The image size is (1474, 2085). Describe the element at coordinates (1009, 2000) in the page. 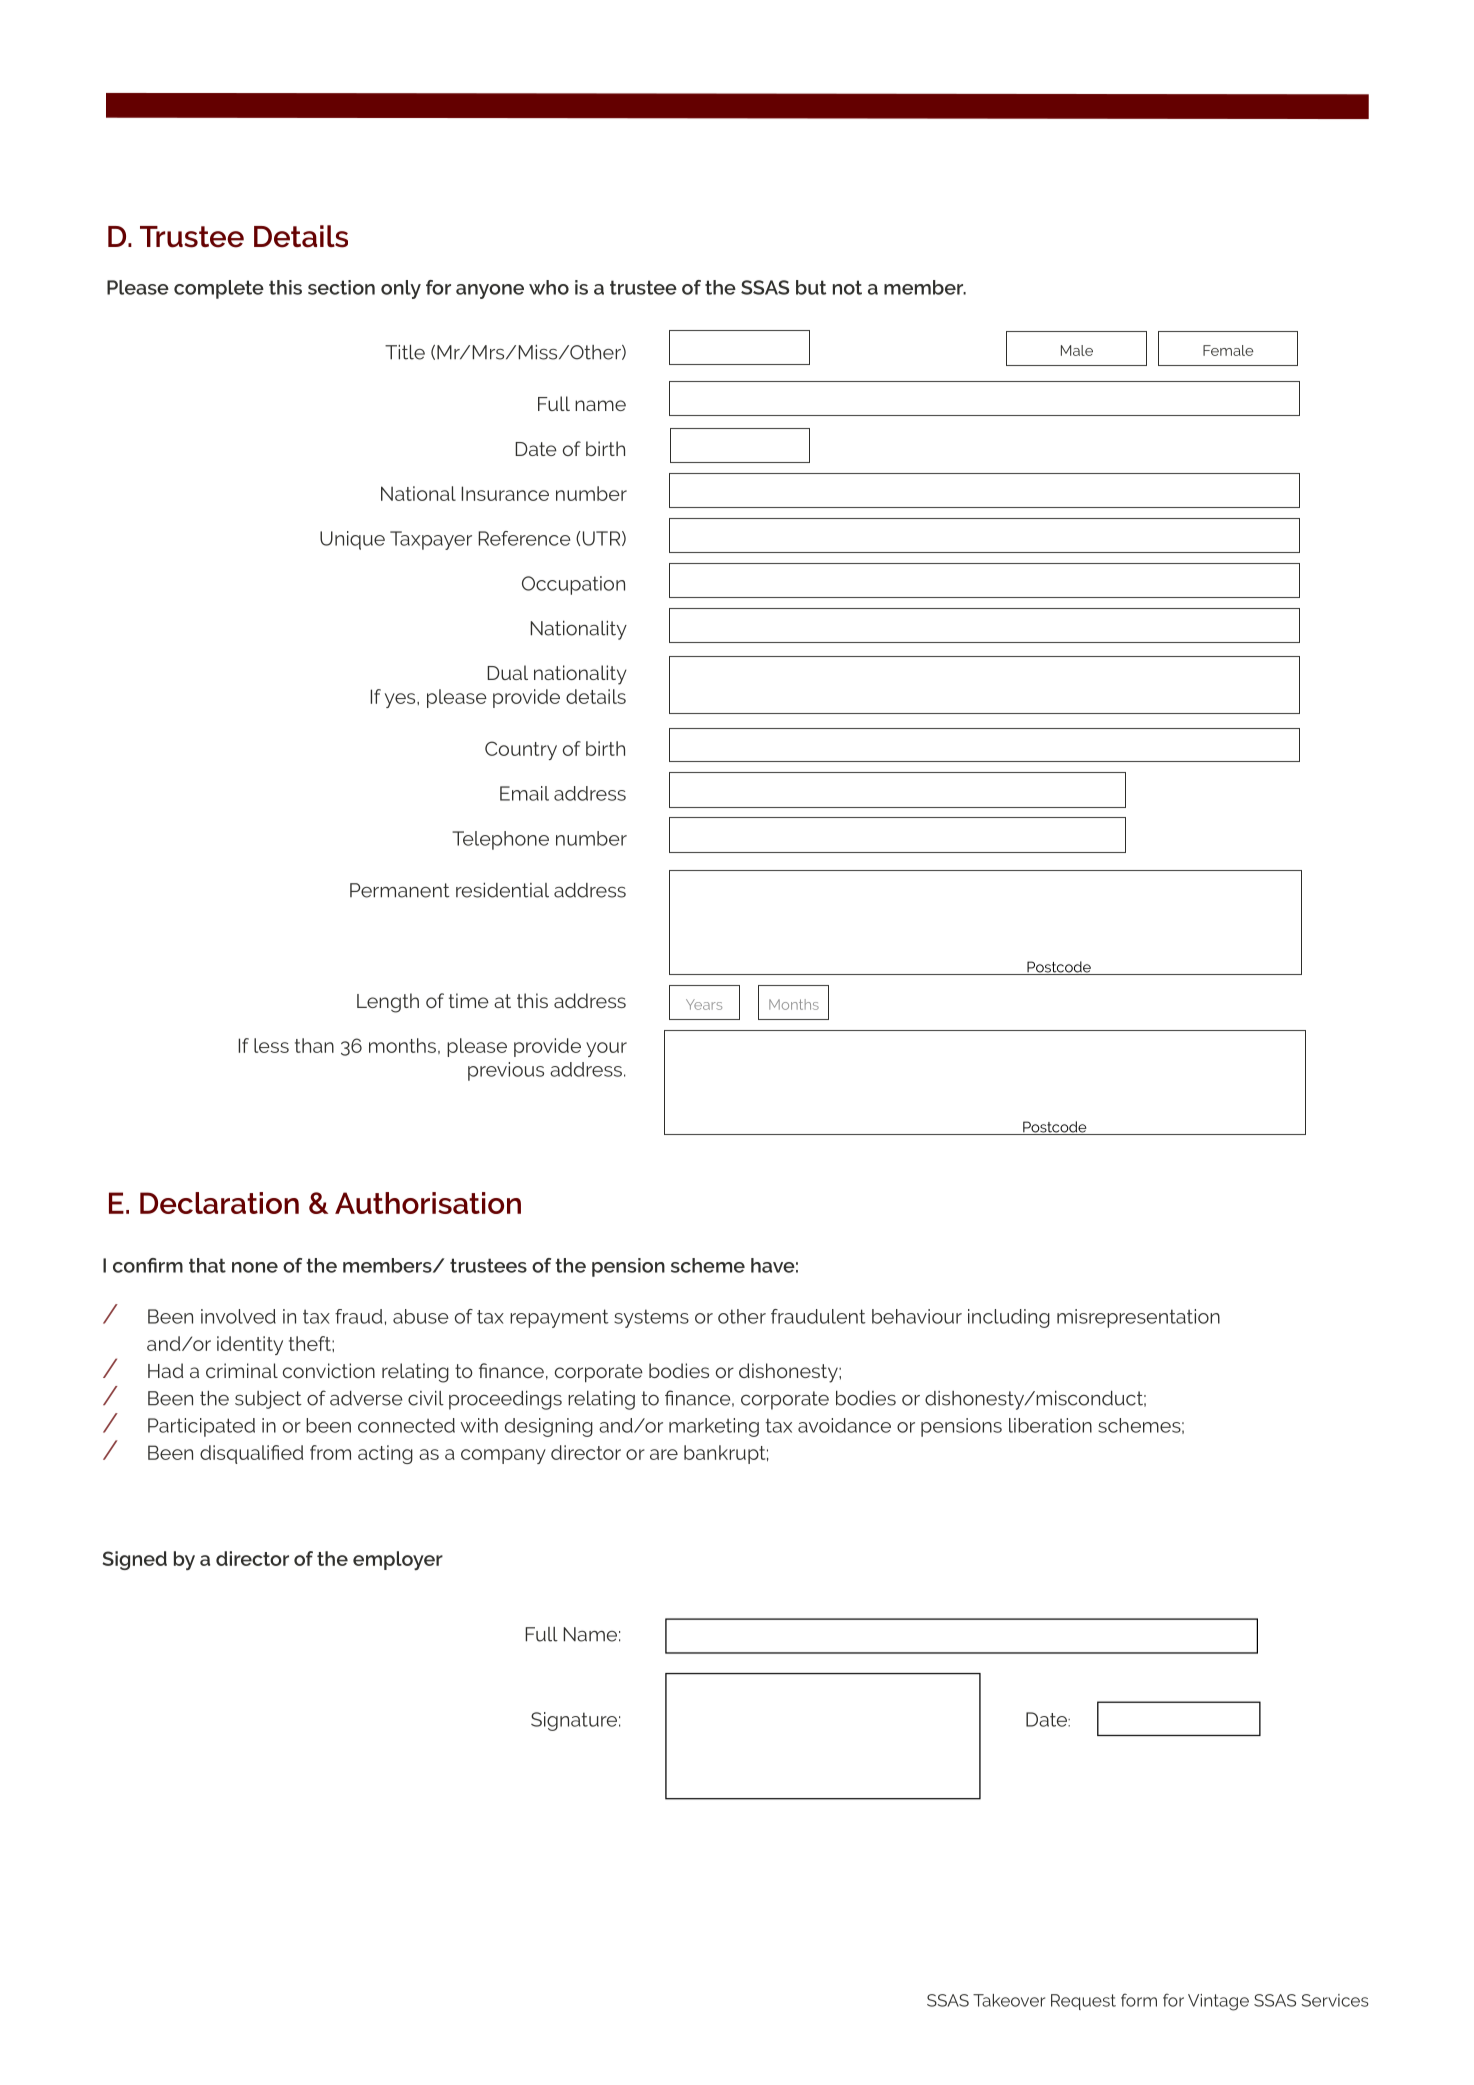

I see `Takeover` at that location.
